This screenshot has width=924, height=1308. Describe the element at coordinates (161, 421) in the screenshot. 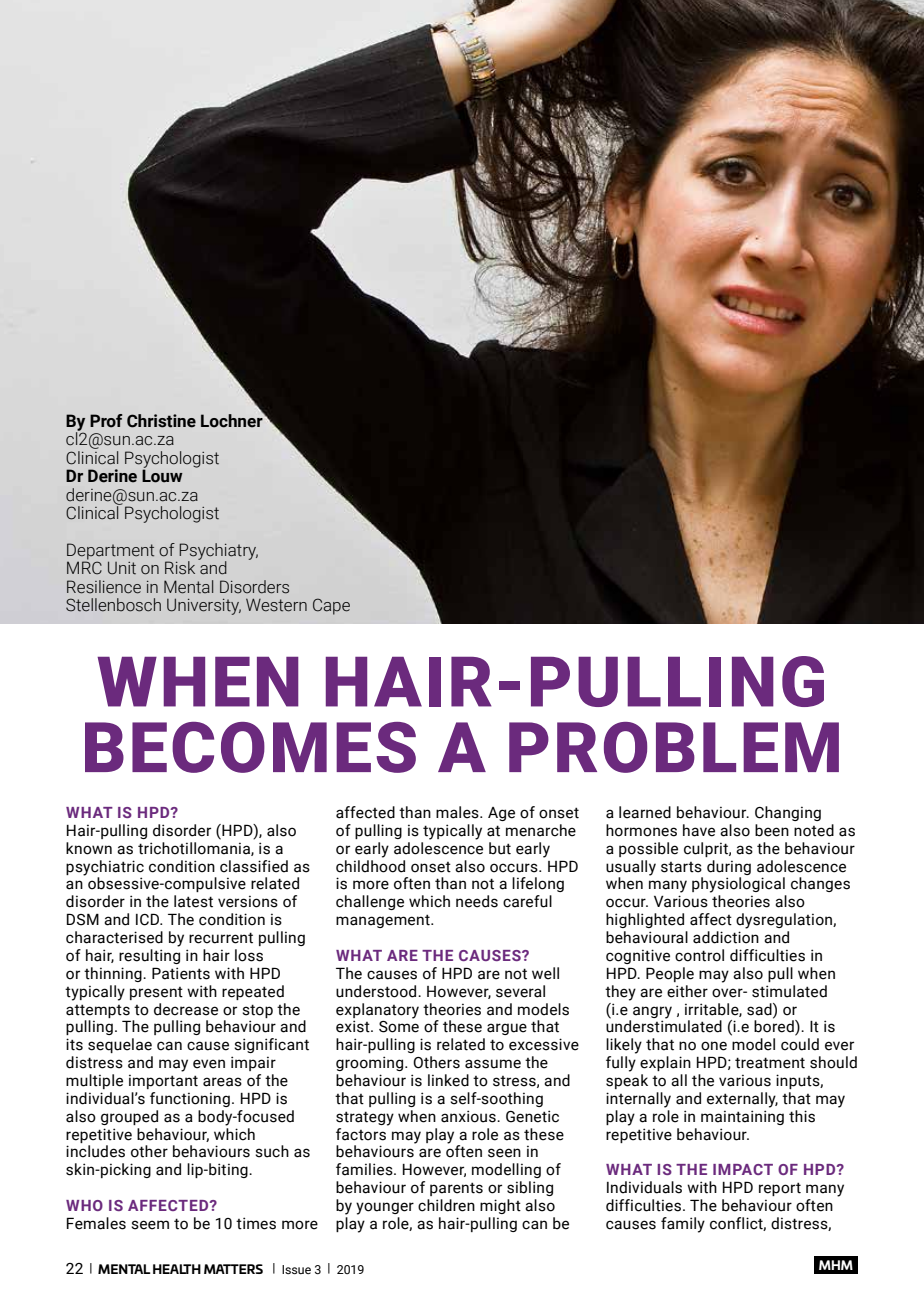

I see `Christine` at that location.
